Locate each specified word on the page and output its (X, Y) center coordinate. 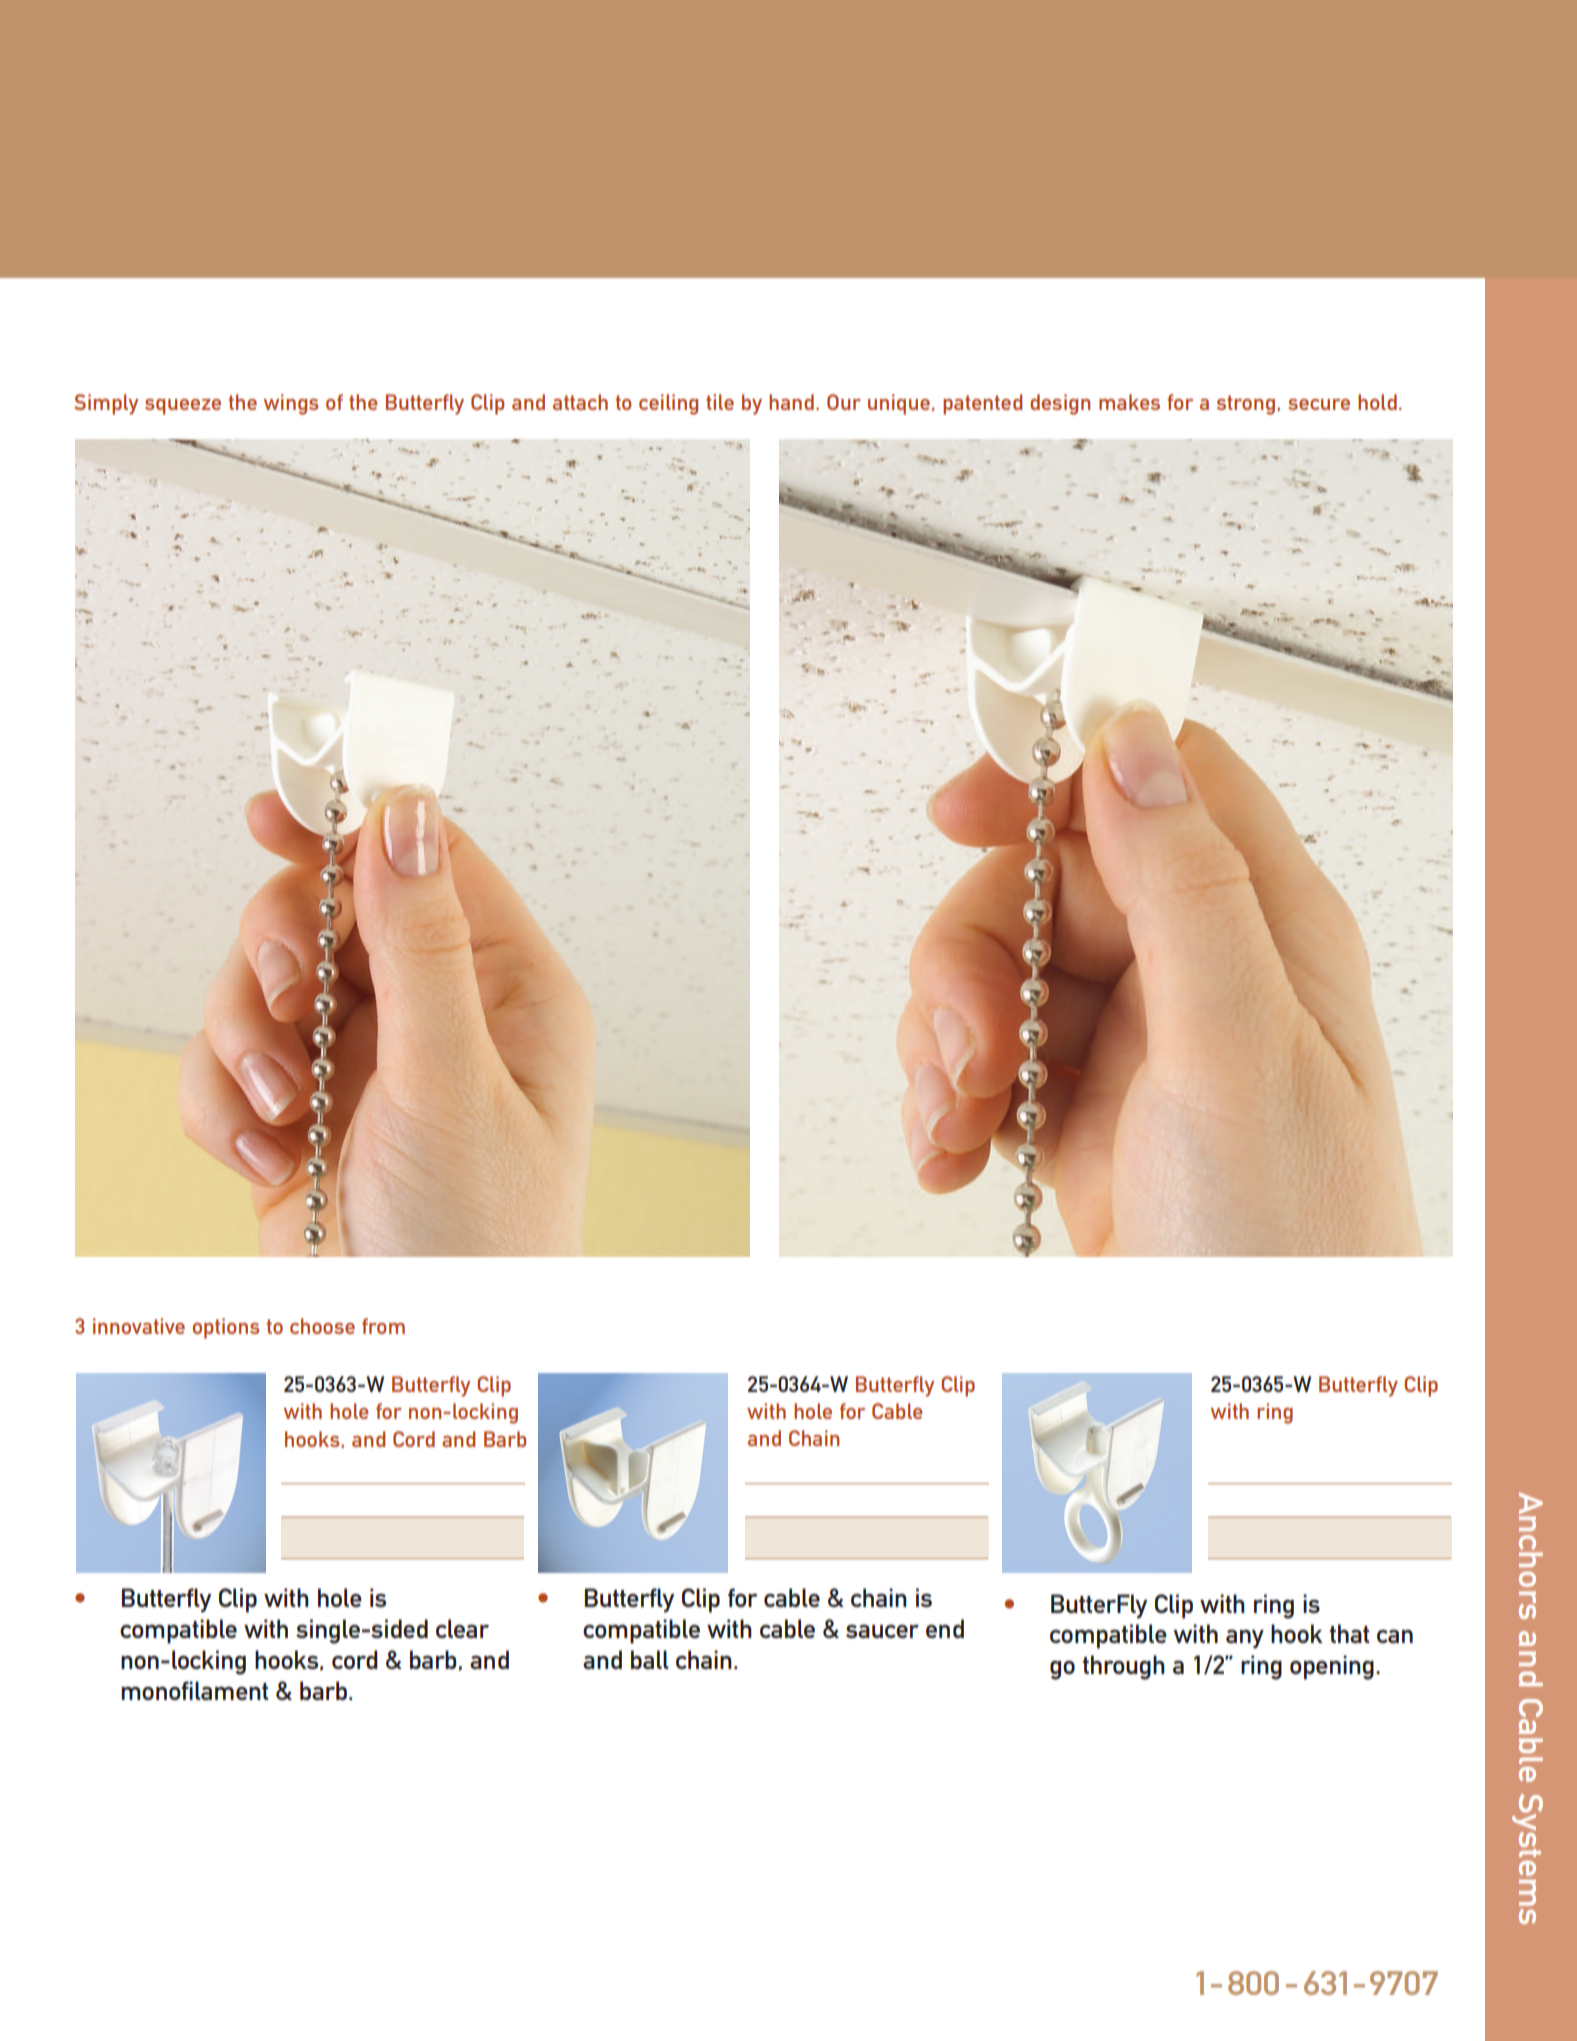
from (383, 1326)
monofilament (194, 1690)
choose (322, 1326)
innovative (139, 1326)
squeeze (183, 407)
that (1349, 1633)
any (1245, 1639)
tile (720, 402)
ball (650, 1659)
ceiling (668, 404)
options (226, 1328)
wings (291, 404)
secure (1319, 404)
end (945, 1628)
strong (1246, 405)
